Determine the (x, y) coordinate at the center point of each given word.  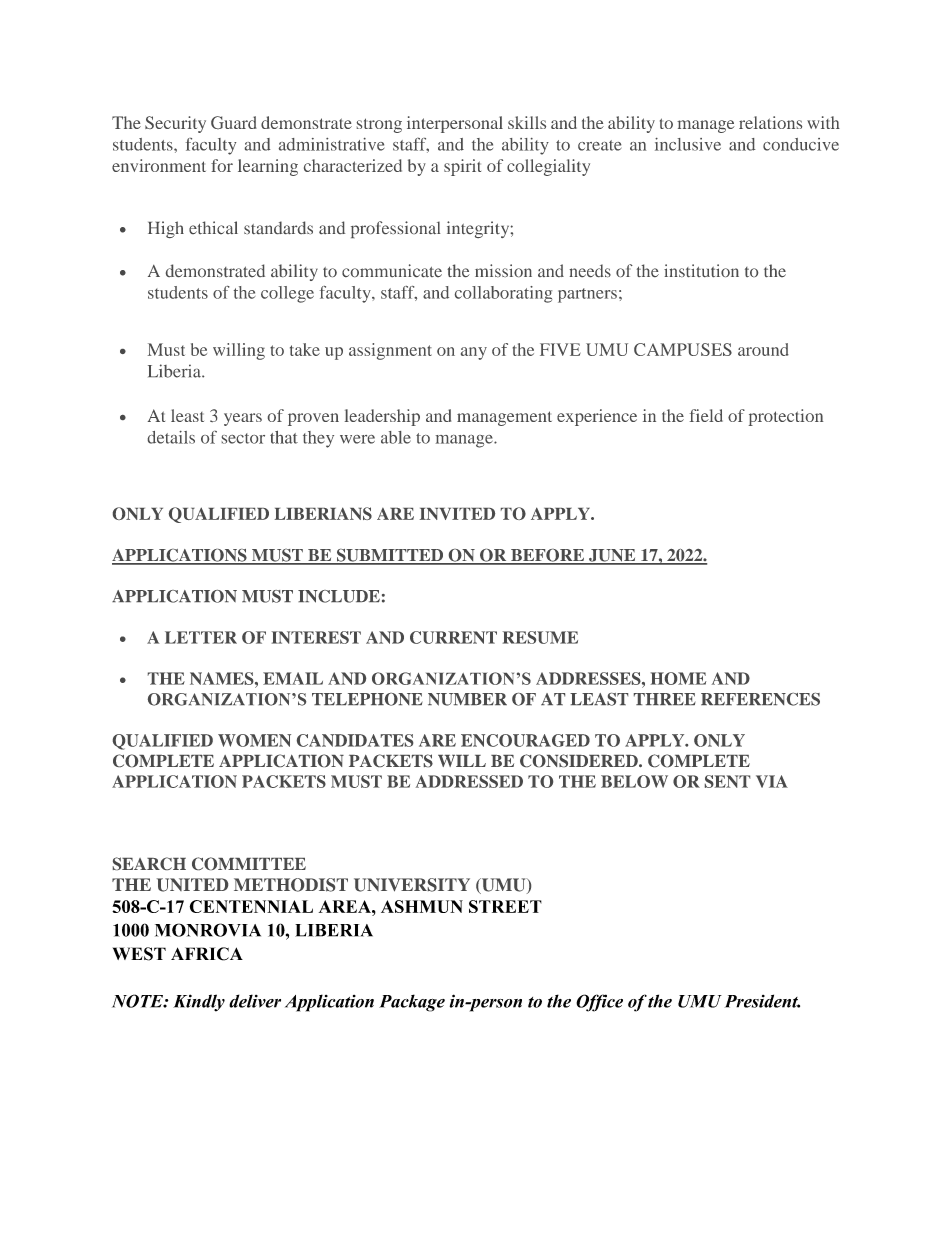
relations (770, 122)
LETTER (201, 637)
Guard (234, 122)
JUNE (612, 556)
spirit (462, 167)
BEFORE (548, 556)
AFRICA (207, 954)
